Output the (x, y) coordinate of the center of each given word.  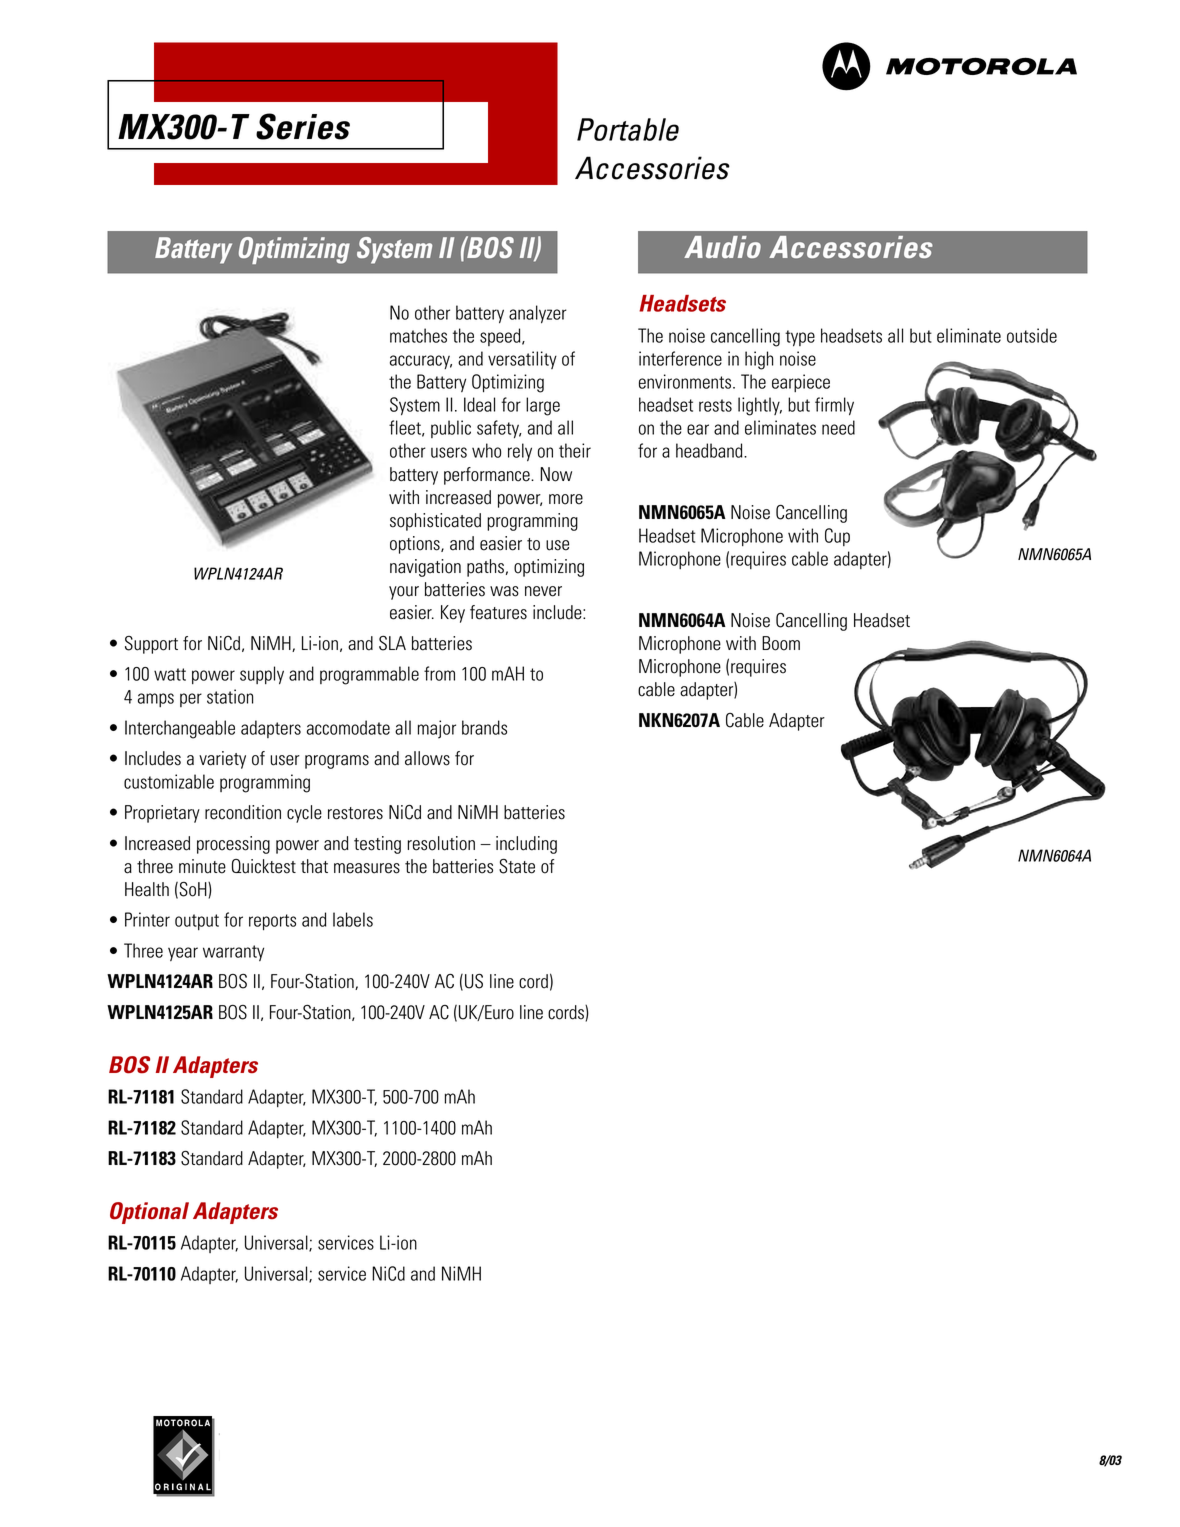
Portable (628, 129)
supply (262, 675)
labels (353, 919)
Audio (722, 247)
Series (303, 126)
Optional (149, 1213)
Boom (781, 643)
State (517, 866)
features (498, 612)
